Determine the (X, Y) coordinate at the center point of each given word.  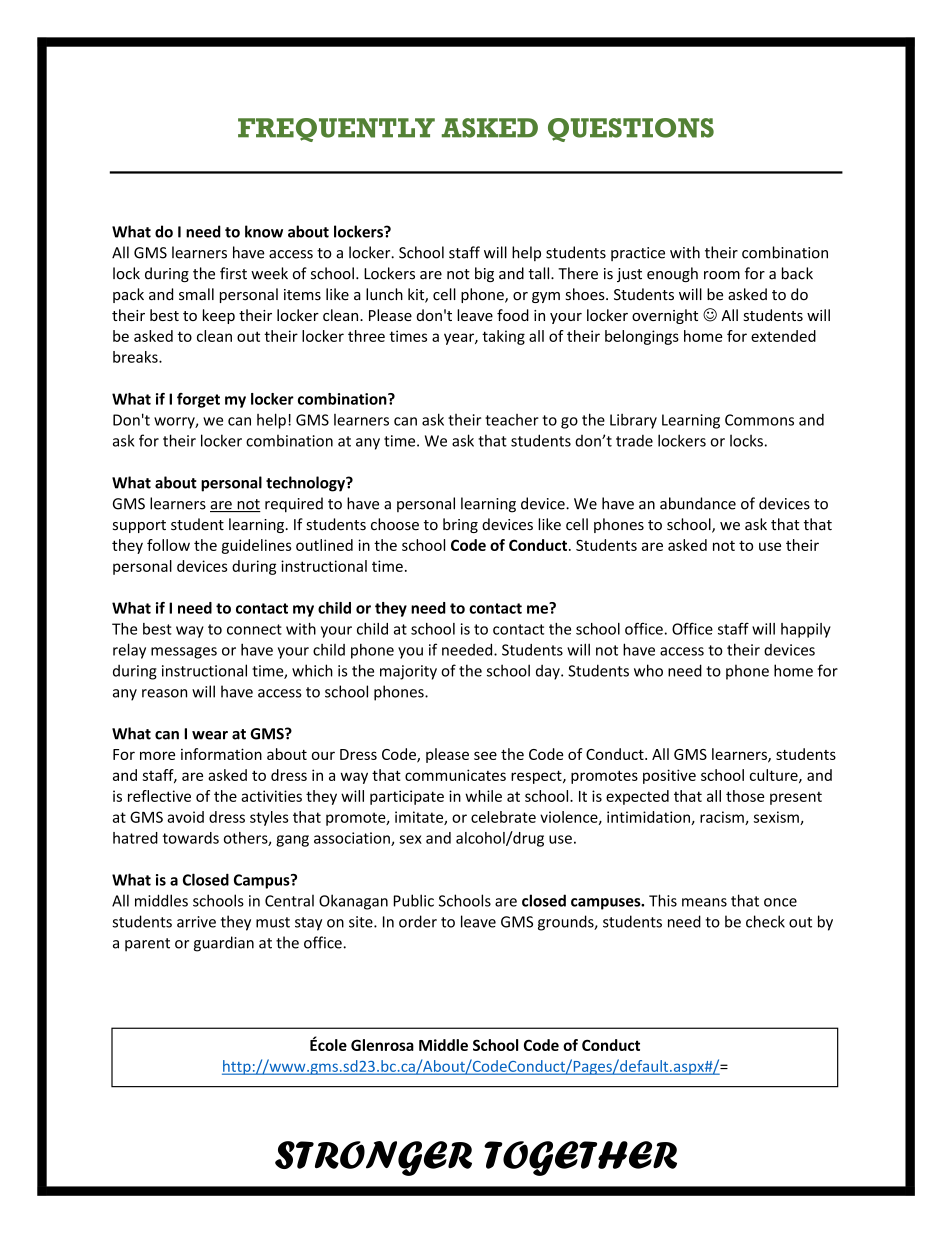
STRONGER (373, 1158)
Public (414, 900)
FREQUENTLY (336, 130)
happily (806, 630)
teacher (512, 420)
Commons (759, 420)
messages (184, 653)
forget (198, 400)
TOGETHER (580, 1158)
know (264, 231)
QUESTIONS (631, 130)
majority (408, 672)
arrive (196, 922)
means (704, 902)
